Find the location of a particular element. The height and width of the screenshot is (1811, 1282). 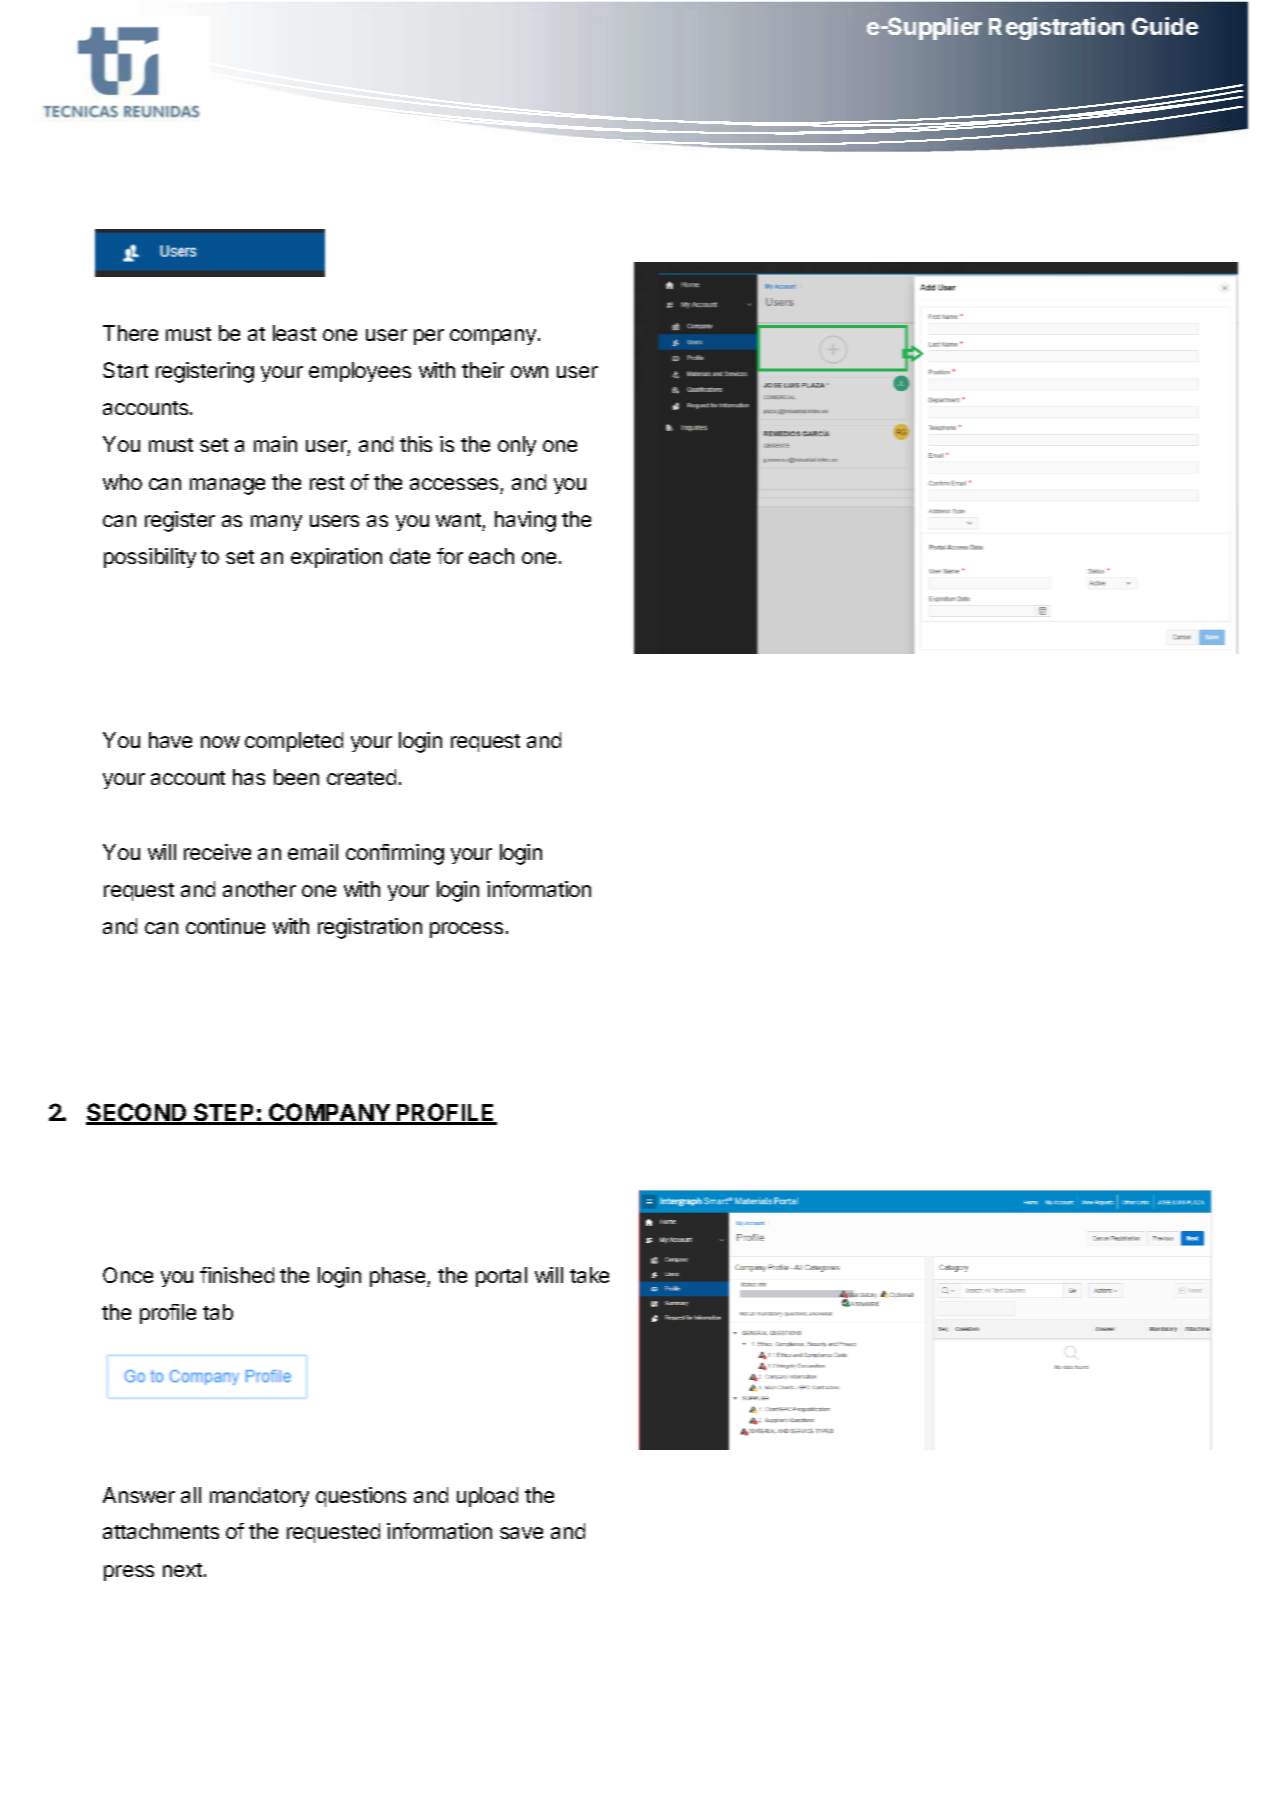

least is located at coordinates (294, 333).
